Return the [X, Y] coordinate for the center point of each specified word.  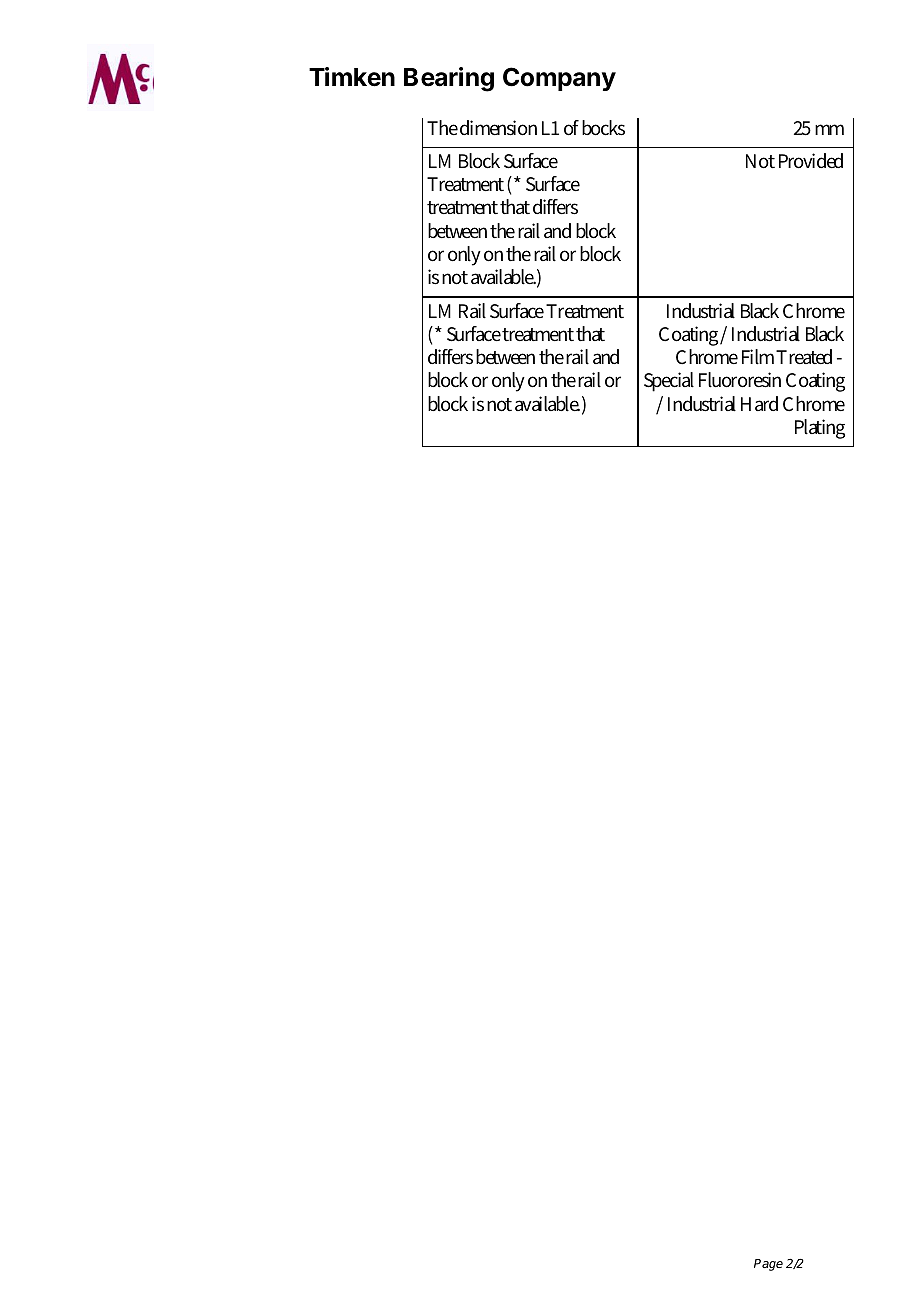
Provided [811, 161]
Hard [759, 403]
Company [559, 79]
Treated [804, 356]
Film [759, 357]
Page [768, 1265]
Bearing [449, 79]
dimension [498, 128]
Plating [820, 429]
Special [669, 382]
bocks [603, 128]
